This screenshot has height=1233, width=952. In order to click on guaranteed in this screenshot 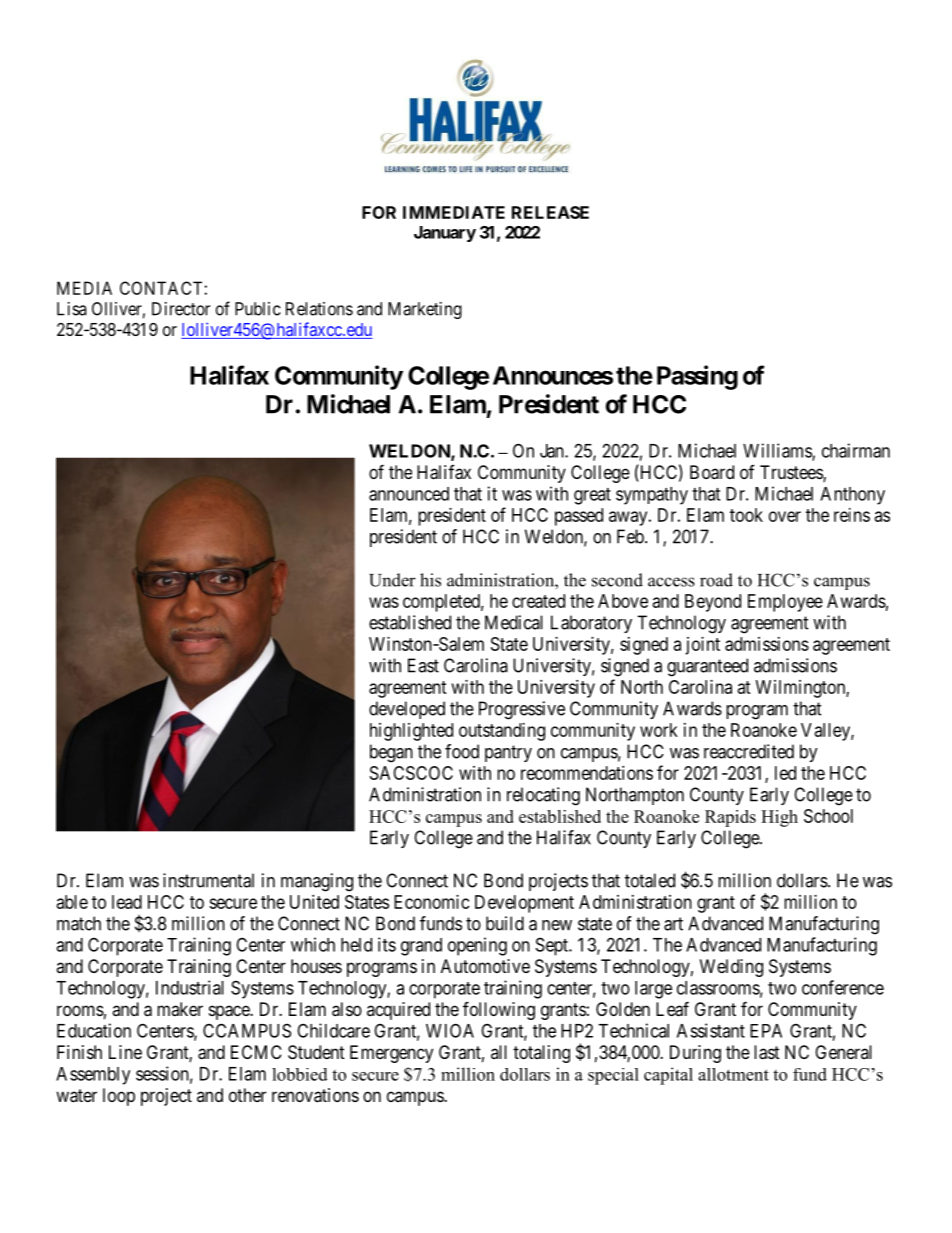, I will do `click(707, 667)`.
